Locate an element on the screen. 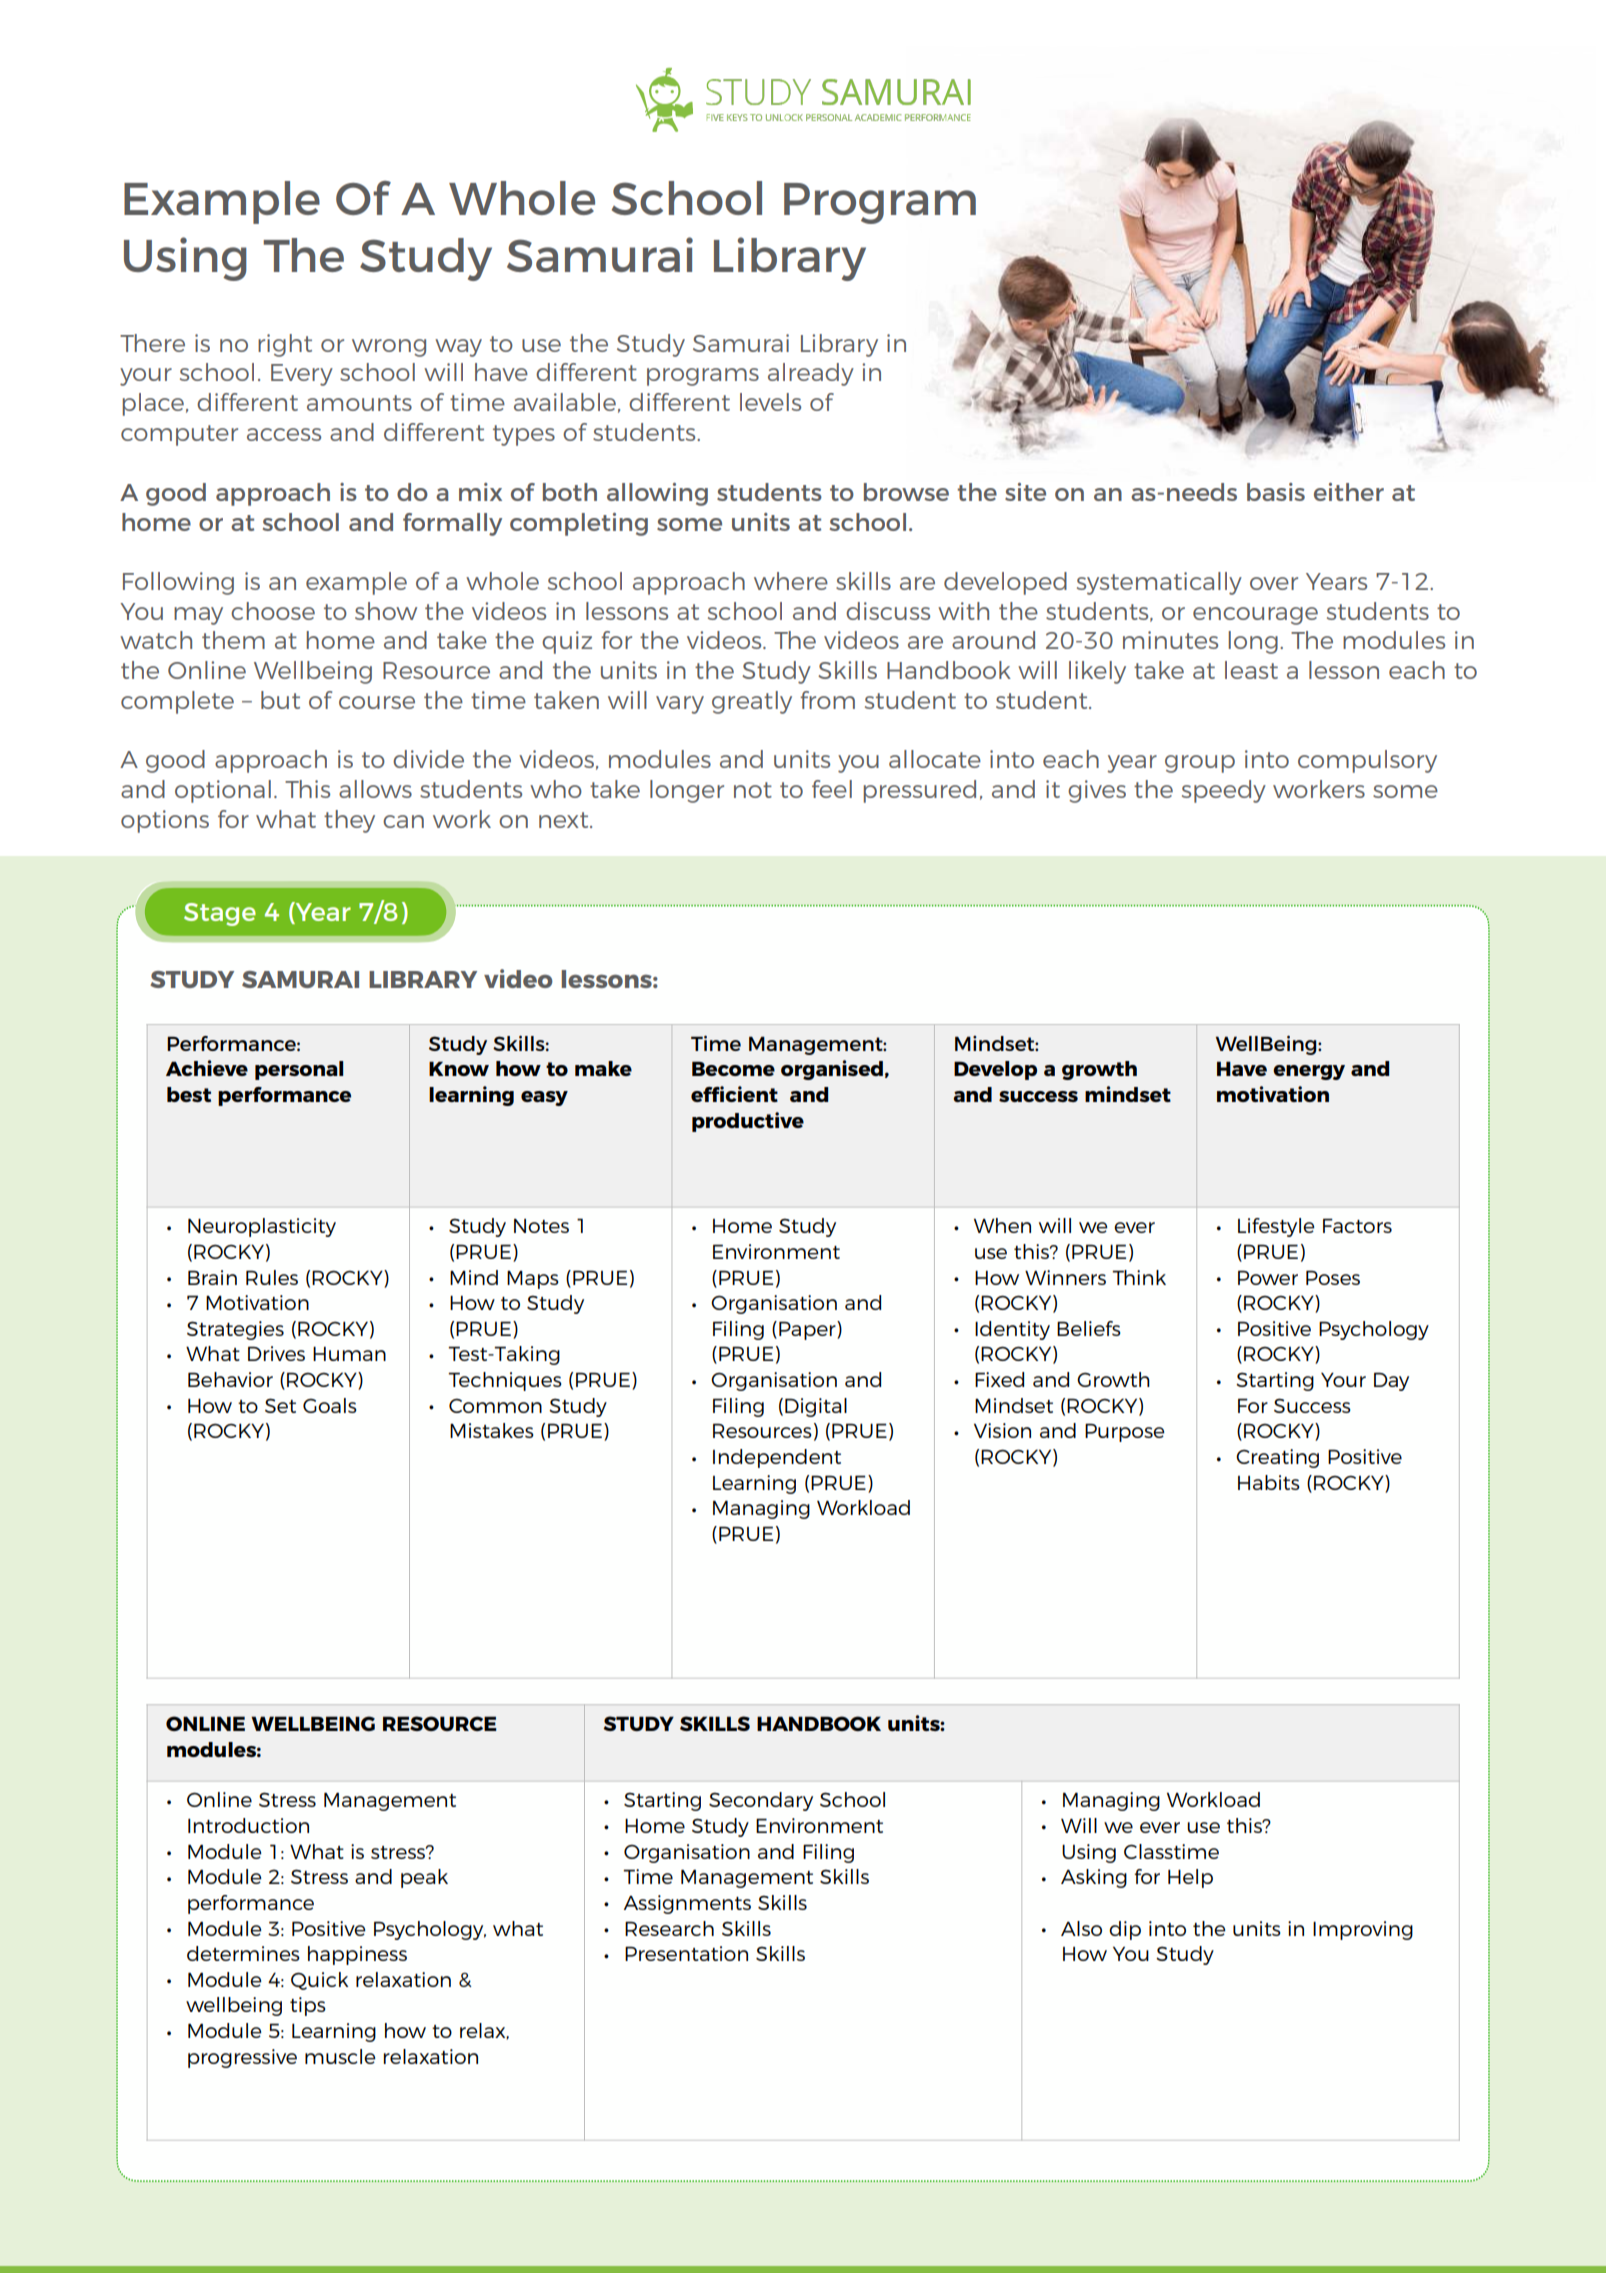 The width and height of the screenshot is (1606, 2273). Lifestyle is located at coordinates (1276, 1227).
